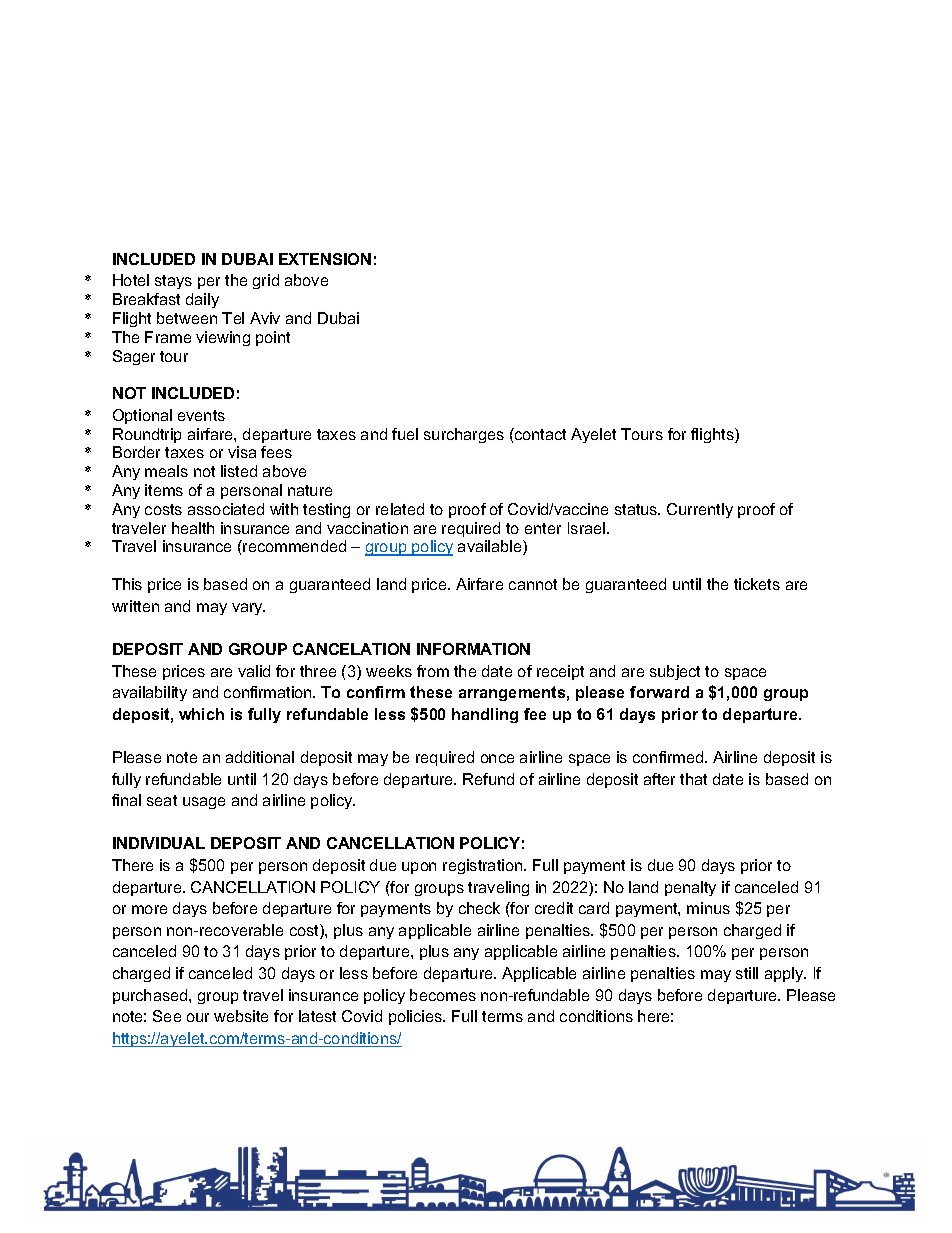 This page has height=1233, width=952. What do you see at coordinates (539, 434) in the page?
I see `contact` at bounding box center [539, 434].
